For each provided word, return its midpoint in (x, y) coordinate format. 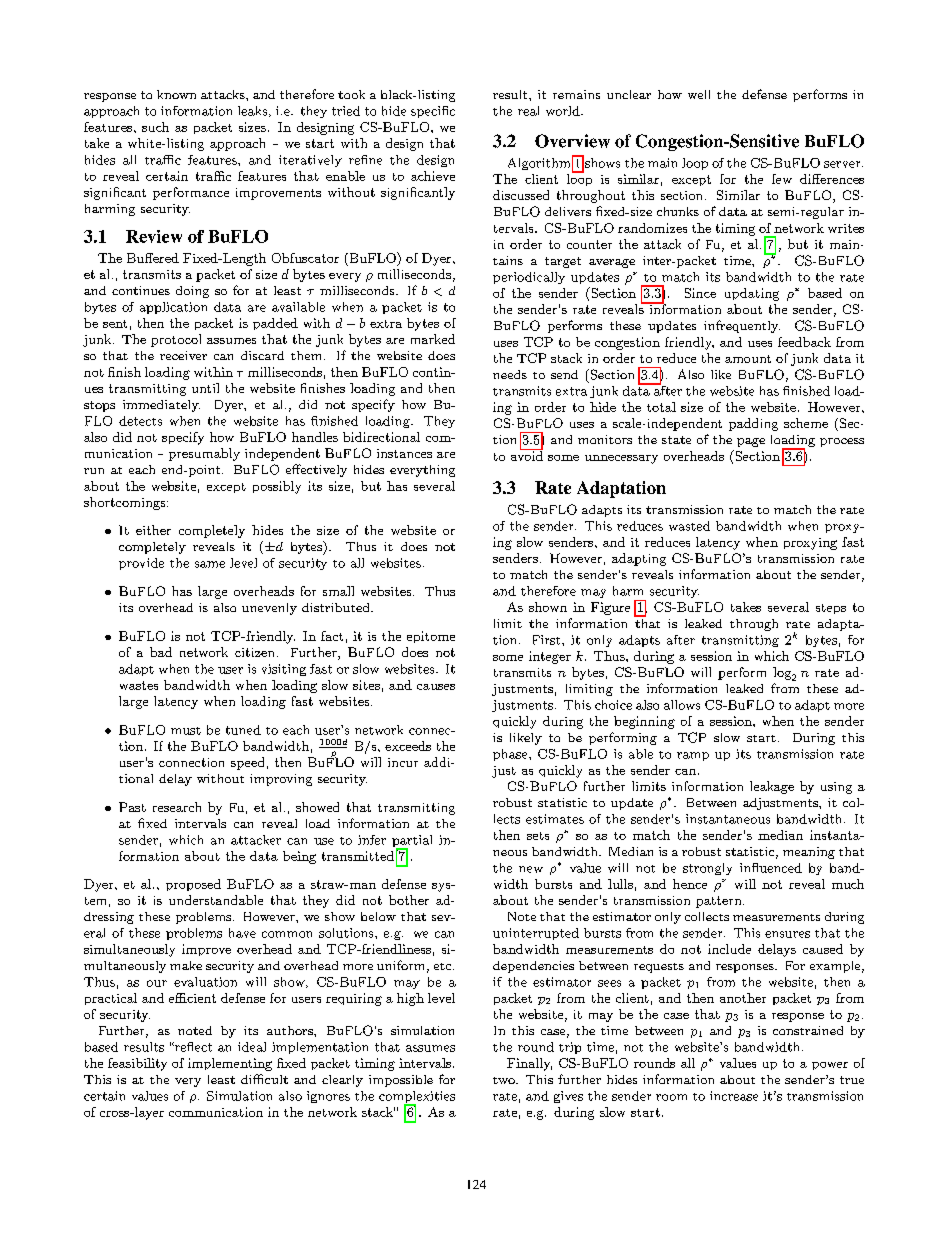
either (153, 530)
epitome (431, 637)
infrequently (742, 326)
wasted (689, 526)
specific (433, 112)
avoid (527, 454)
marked (433, 339)
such (155, 127)
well (699, 94)
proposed (193, 885)
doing (192, 292)
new (531, 869)
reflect (192, 1047)
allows (682, 705)
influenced (771, 868)
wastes (139, 685)
